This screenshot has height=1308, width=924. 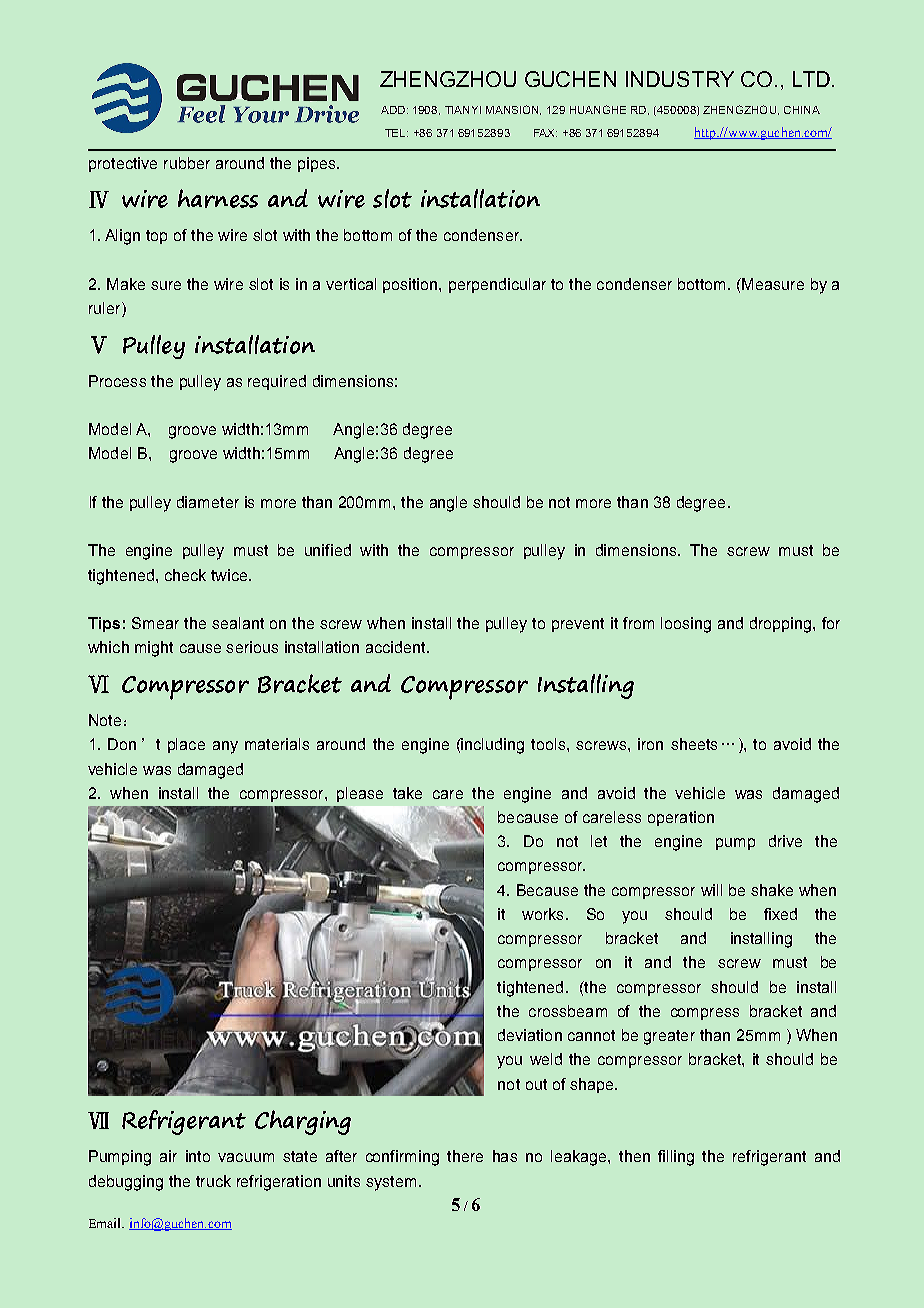 I want to click on might, so click(x=154, y=649).
